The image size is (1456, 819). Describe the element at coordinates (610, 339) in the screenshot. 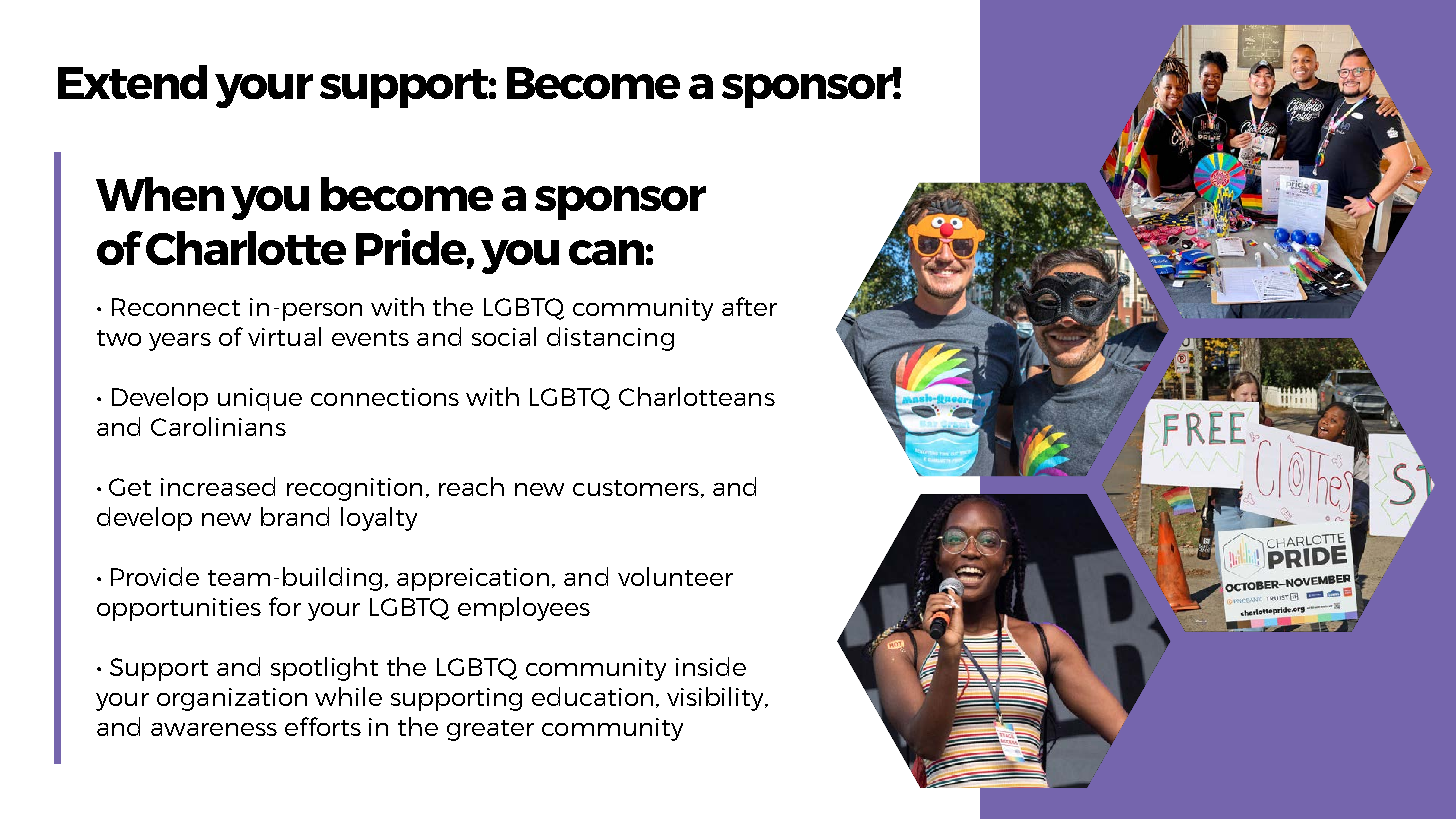

I see `distancing` at that location.
